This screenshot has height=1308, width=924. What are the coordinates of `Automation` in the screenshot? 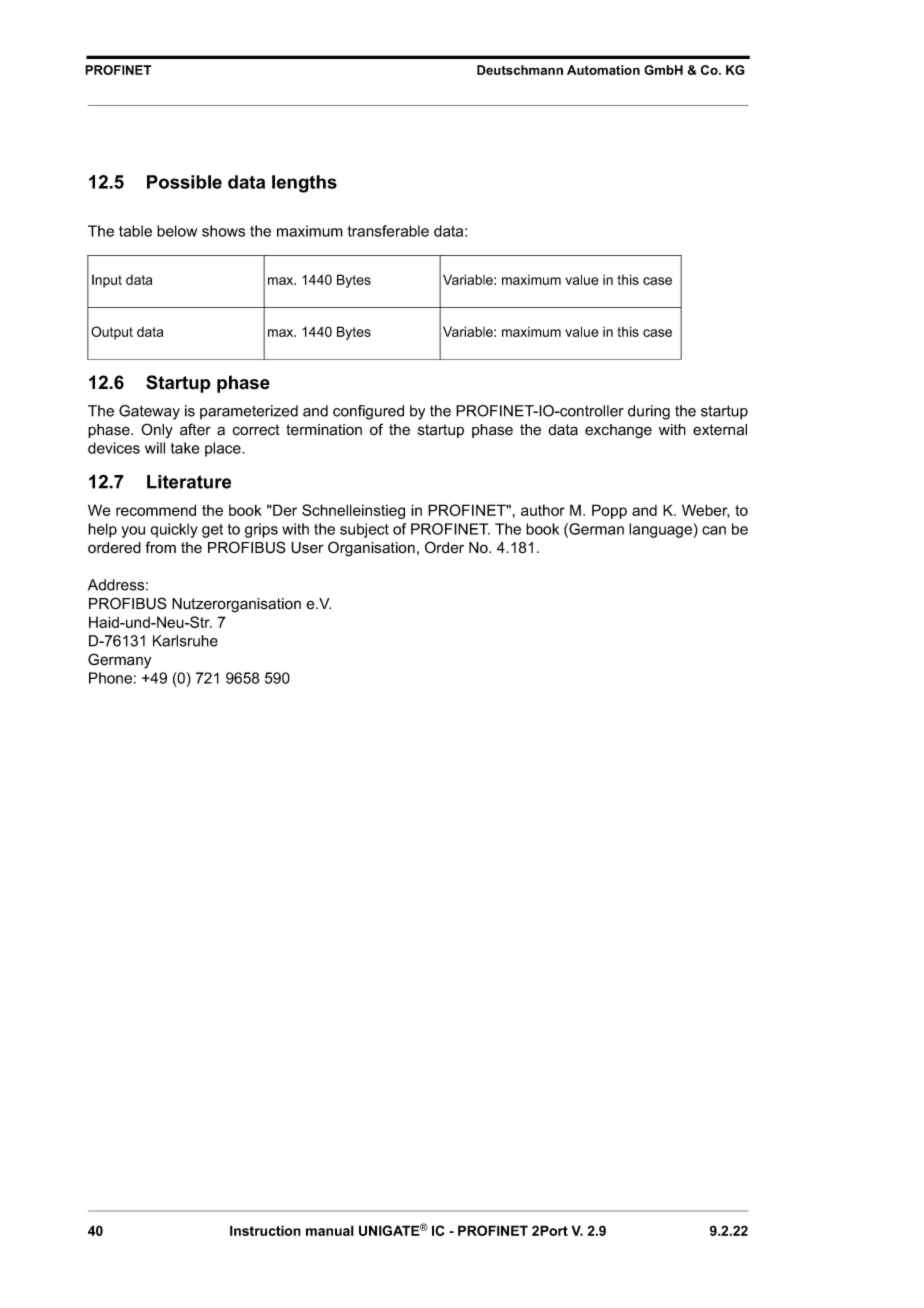 It's located at (603, 70).
